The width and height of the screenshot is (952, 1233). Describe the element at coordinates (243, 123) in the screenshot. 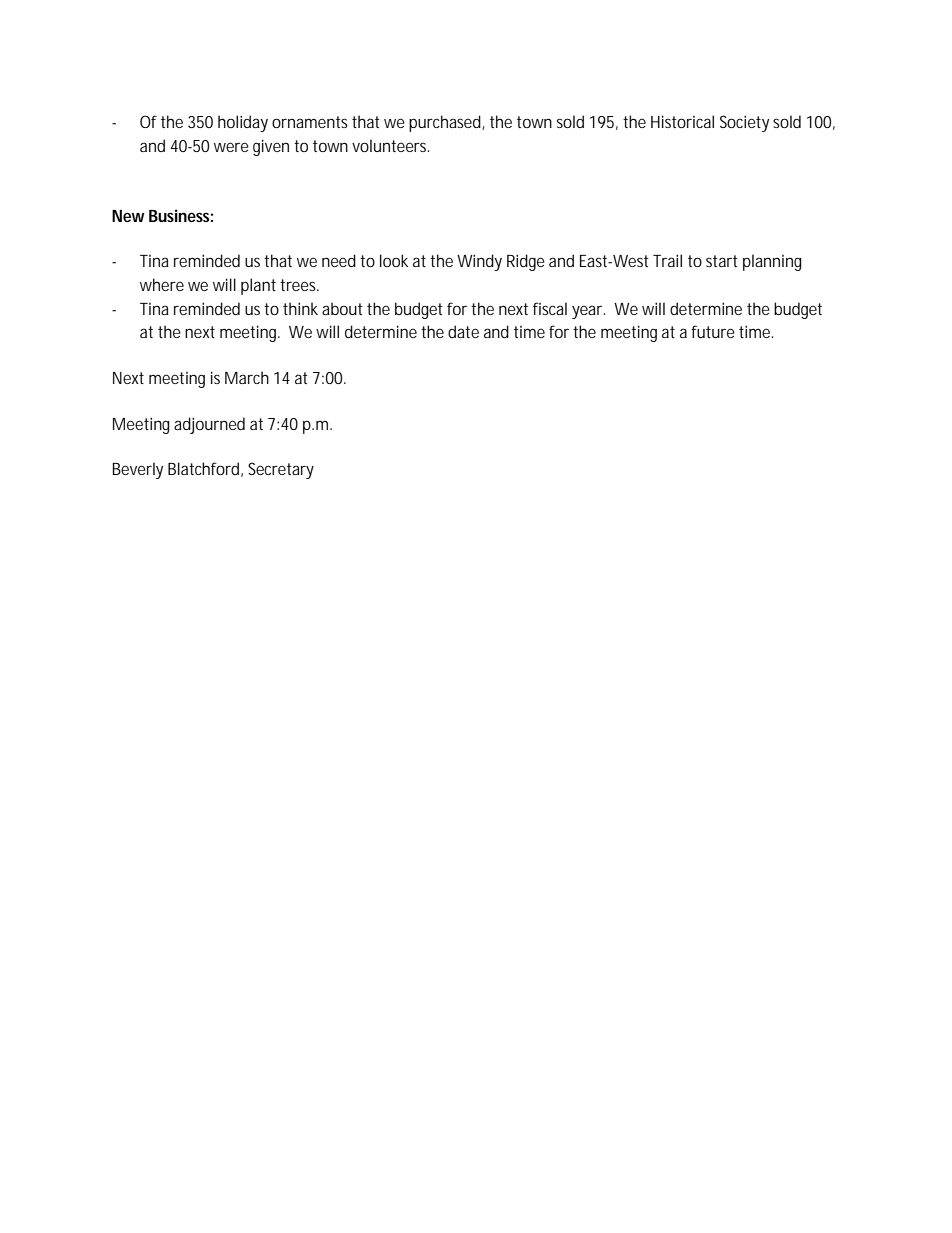

I see `holiday` at that location.
